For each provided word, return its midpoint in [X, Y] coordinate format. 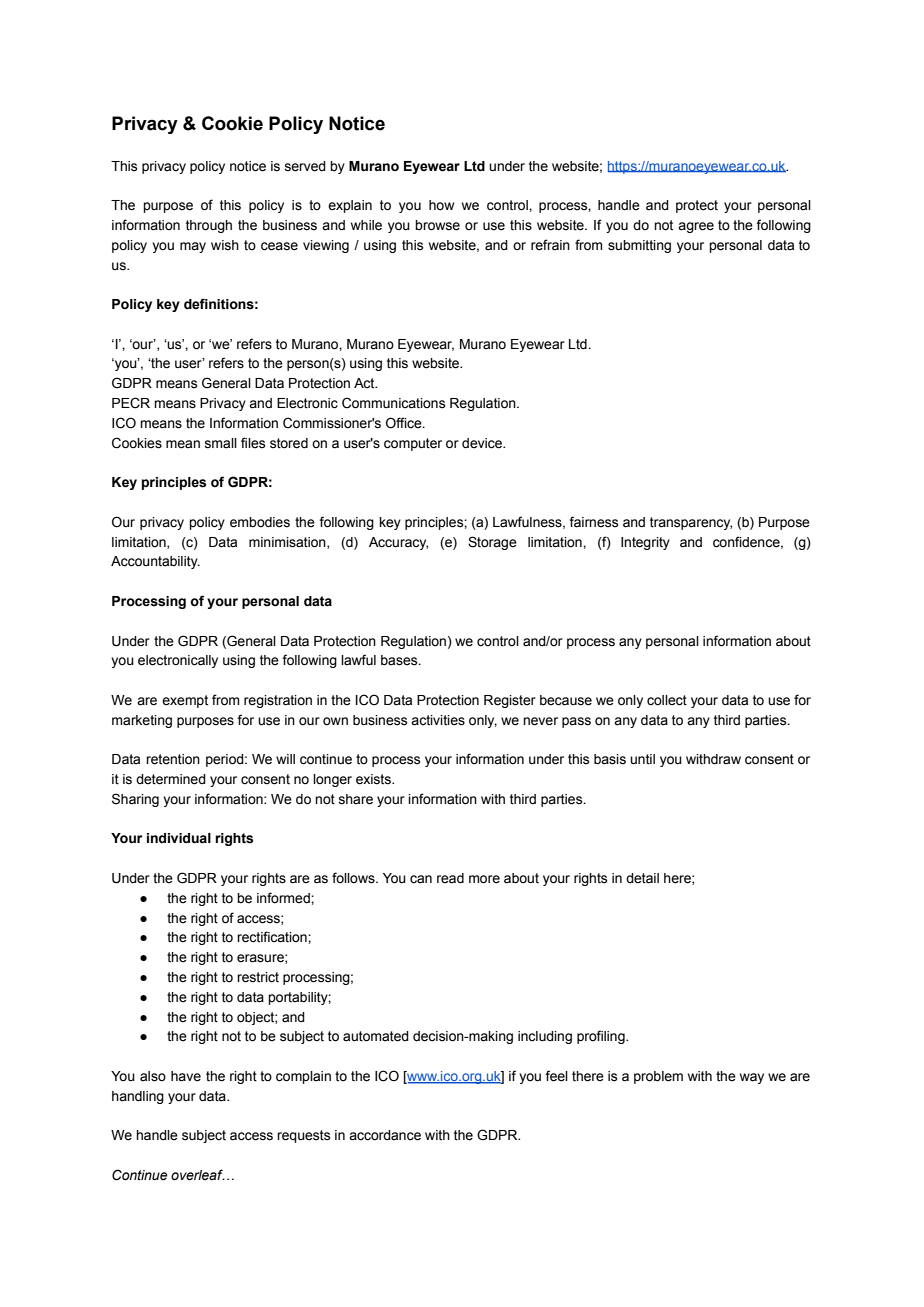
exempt [185, 701]
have [186, 1076]
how [441, 205]
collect [667, 700]
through [209, 226]
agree [696, 227]
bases [400, 660]
